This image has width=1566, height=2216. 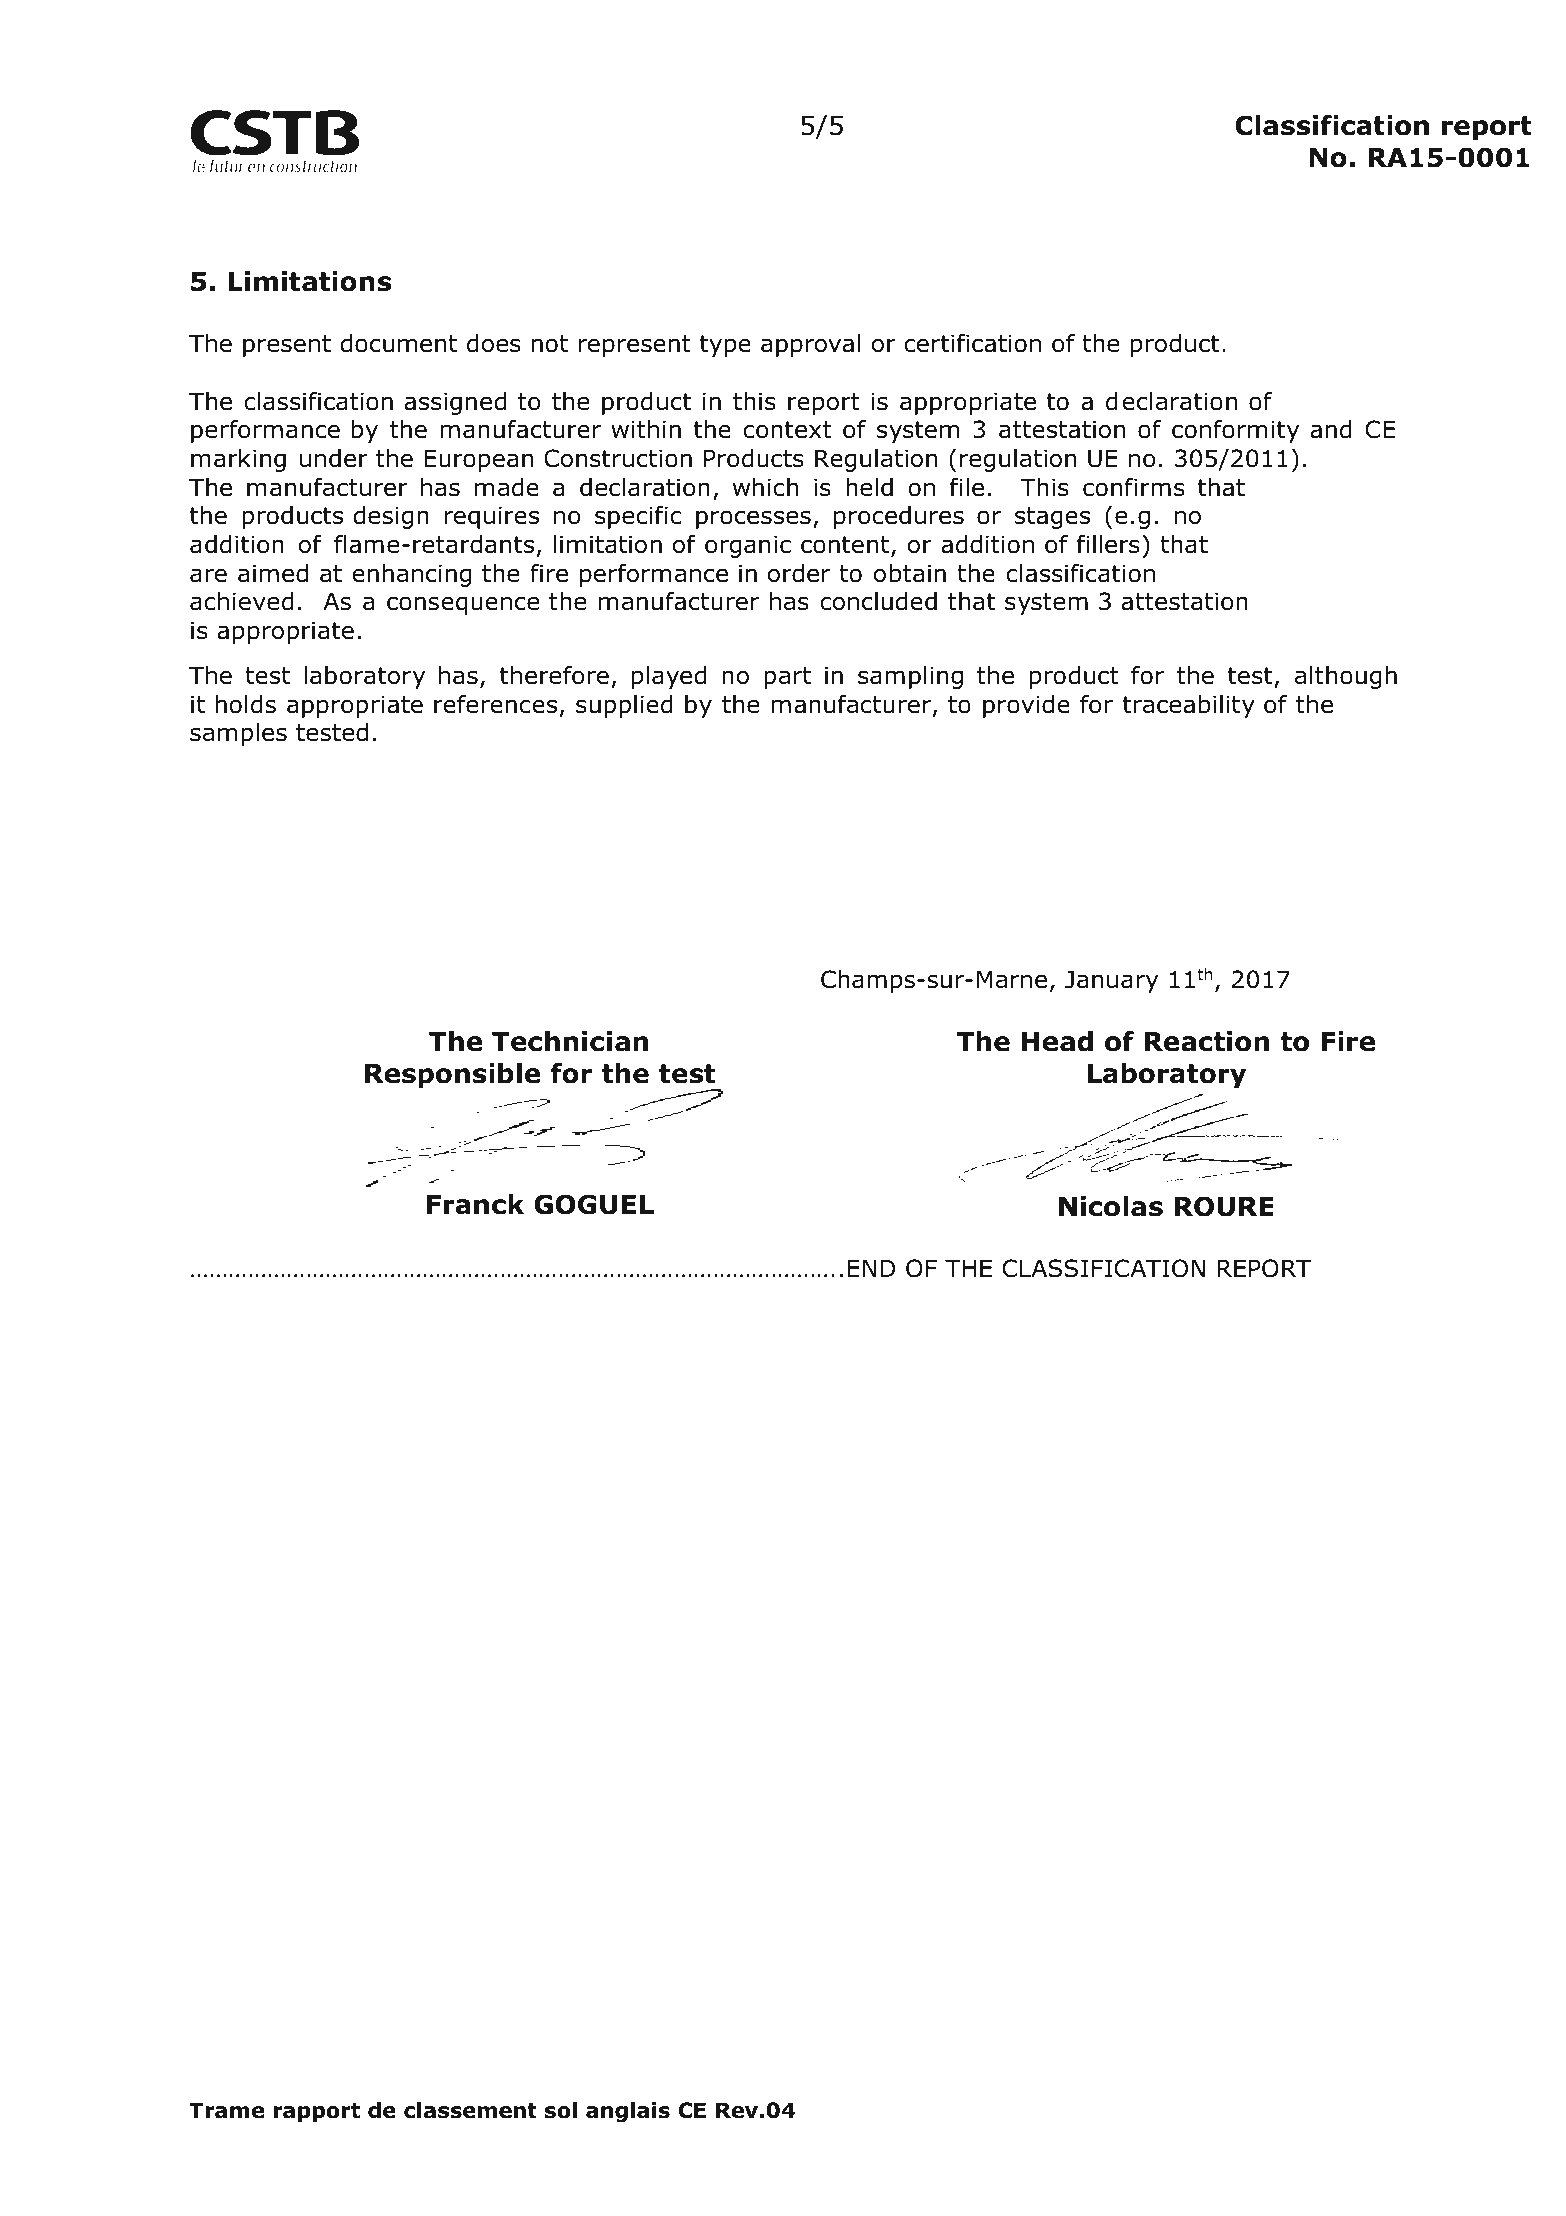 What do you see at coordinates (1111, 1206) in the image?
I see `Nicolas` at bounding box center [1111, 1206].
